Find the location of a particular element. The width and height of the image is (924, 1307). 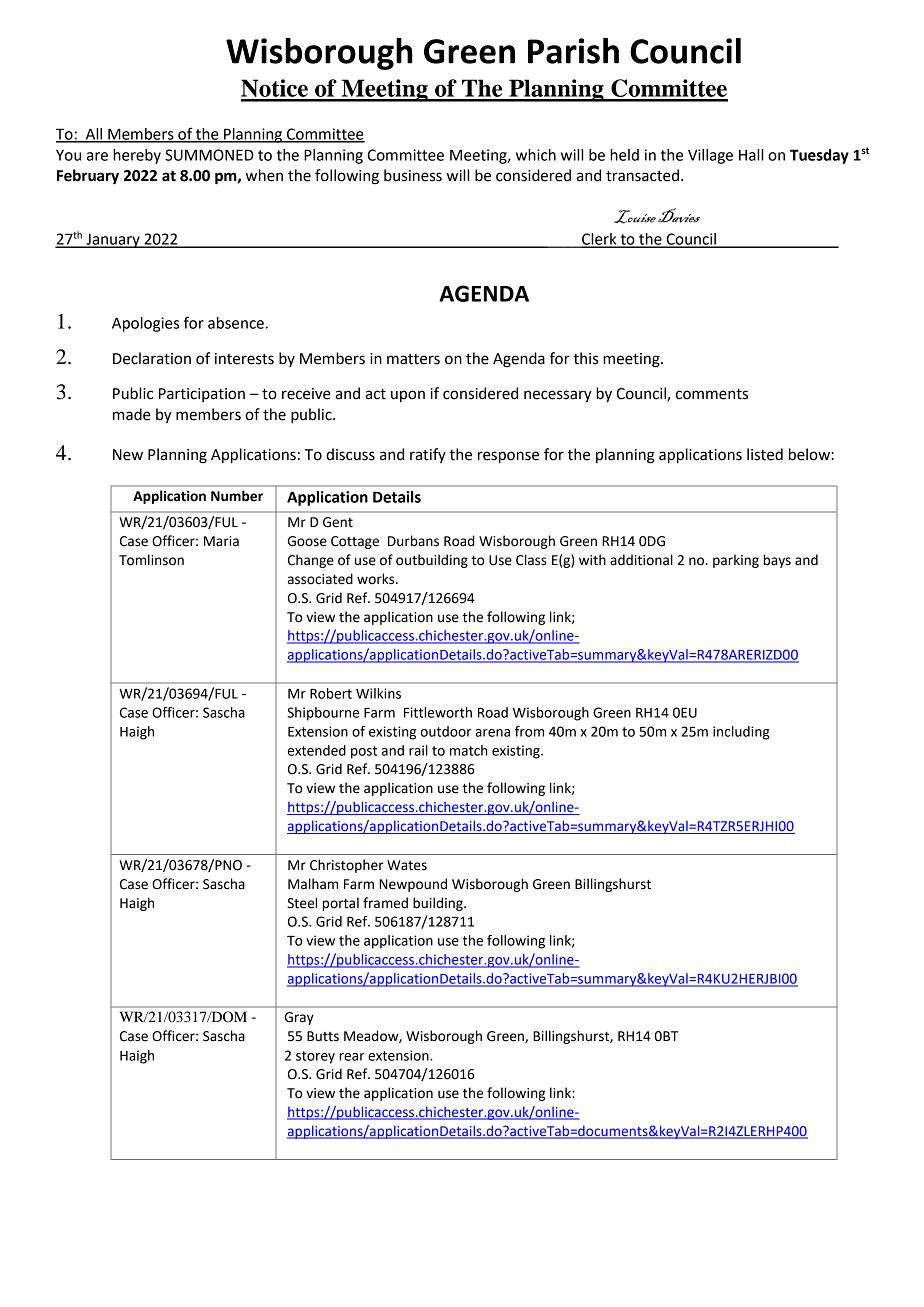

Gray is located at coordinates (299, 1018).
